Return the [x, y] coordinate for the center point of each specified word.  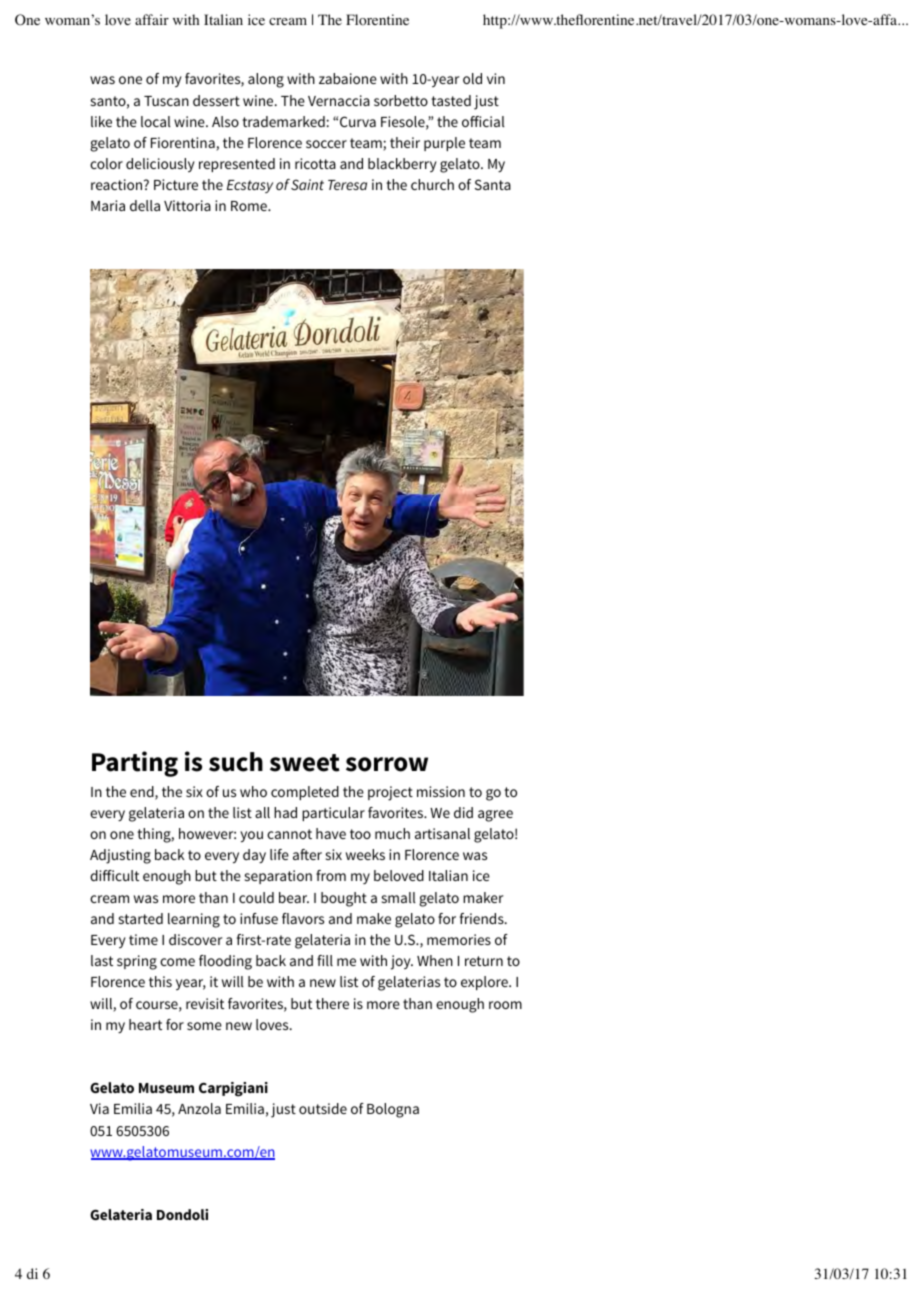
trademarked [283, 121]
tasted [451, 100]
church [432, 184]
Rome [250, 206]
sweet [305, 763]
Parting [135, 764]
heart [145, 1024]
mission [441, 791]
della [145, 205]
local [156, 121]
